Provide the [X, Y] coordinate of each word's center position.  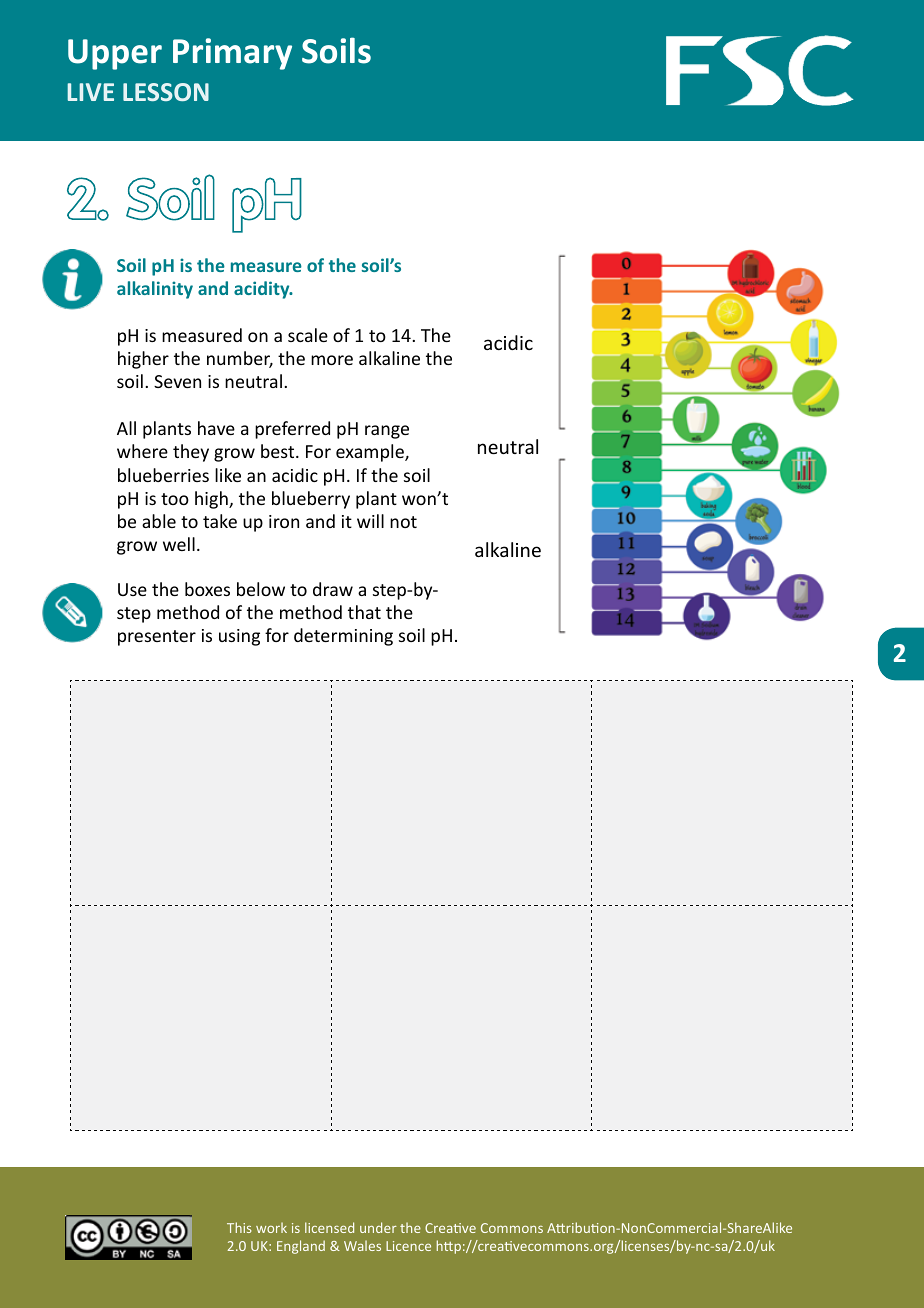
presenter [157, 638]
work [271, 1227]
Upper [115, 54]
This [239, 1227]
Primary [232, 54]
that [364, 612]
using [239, 637]
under [378, 1227]
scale [308, 335]
